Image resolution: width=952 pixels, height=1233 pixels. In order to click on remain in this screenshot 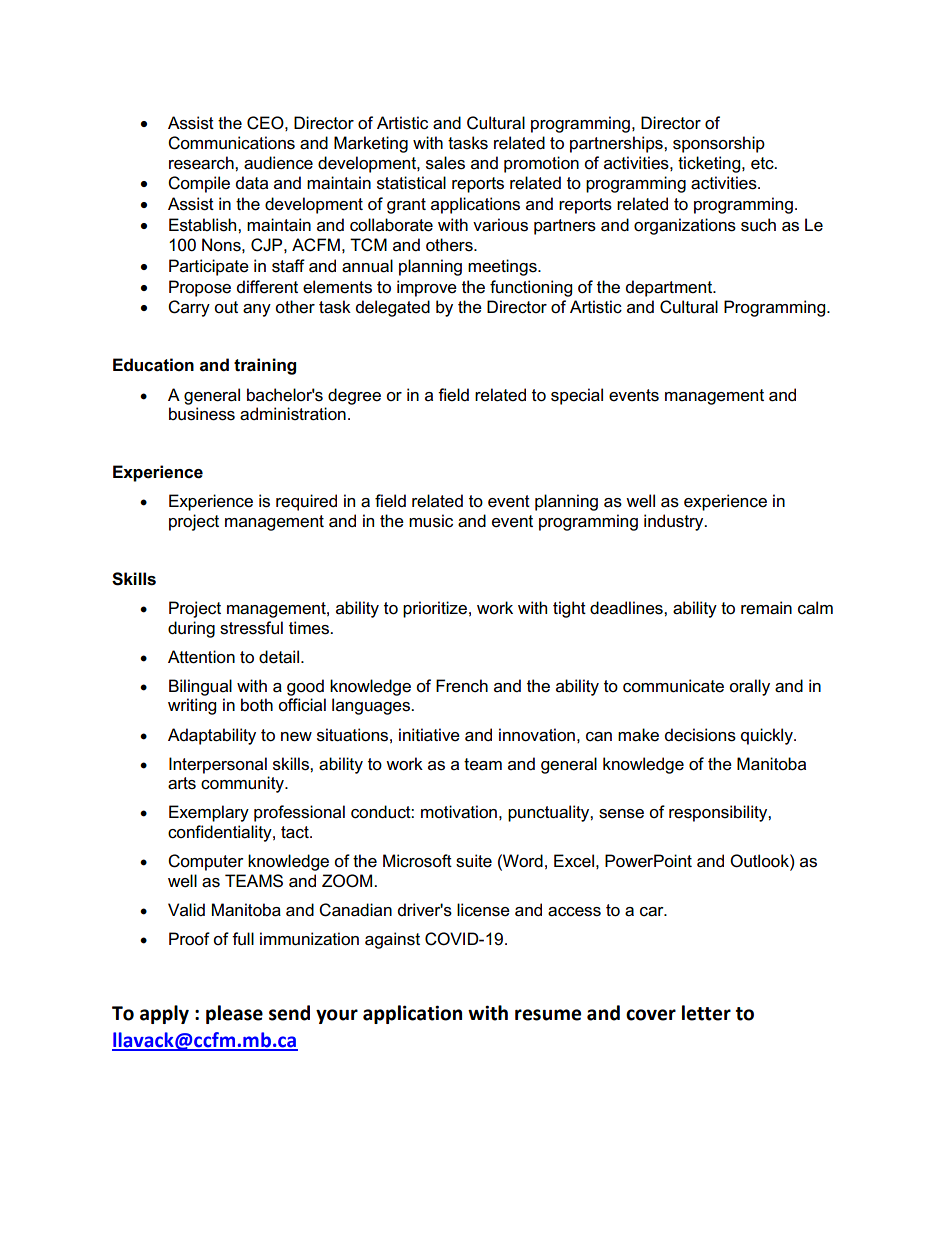, I will do `click(766, 608)`.
